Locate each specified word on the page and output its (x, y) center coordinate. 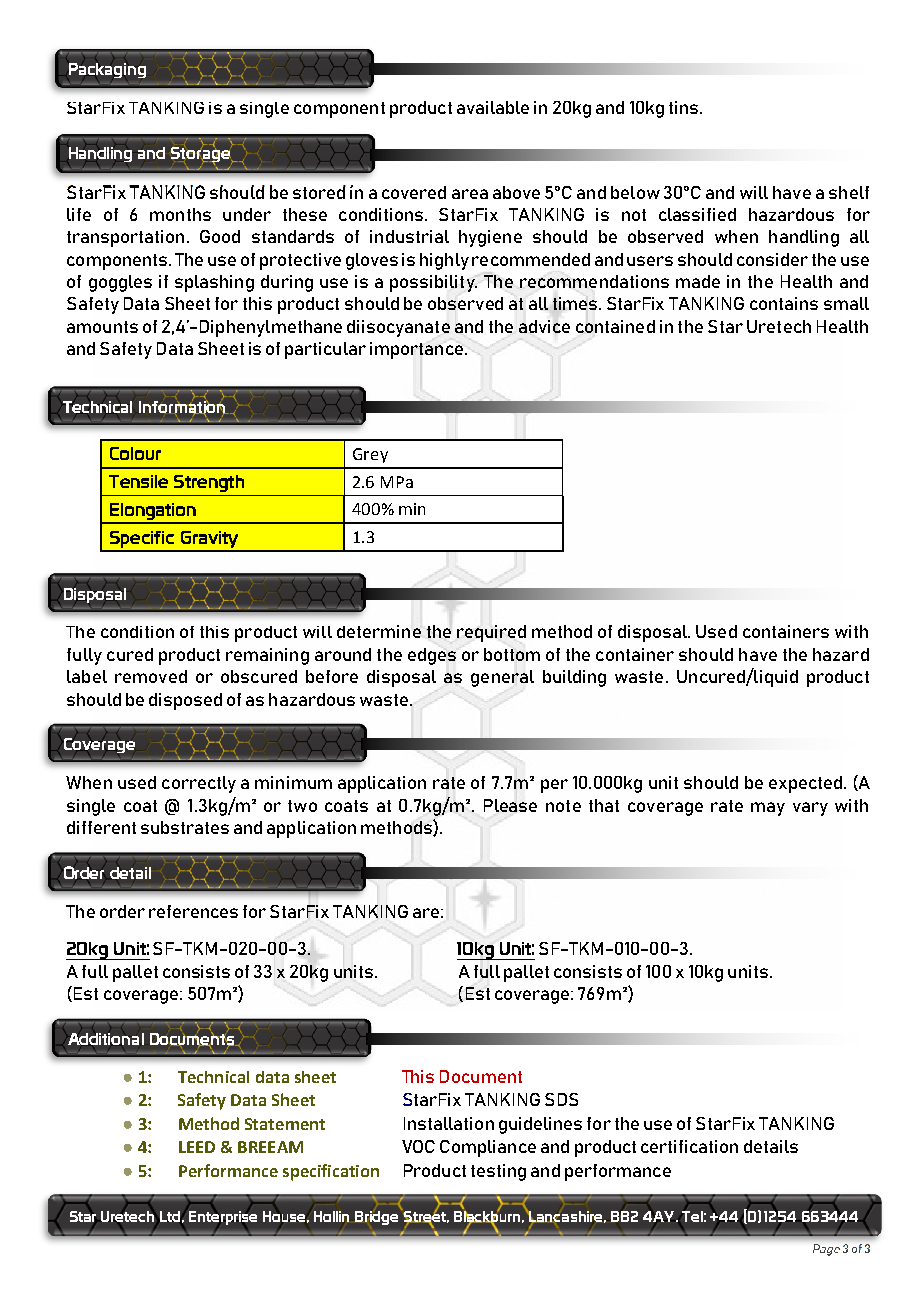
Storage (202, 154)
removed (151, 676)
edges (432, 656)
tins (685, 107)
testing (498, 1172)
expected (805, 784)
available (493, 107)
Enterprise (221, 1217)
